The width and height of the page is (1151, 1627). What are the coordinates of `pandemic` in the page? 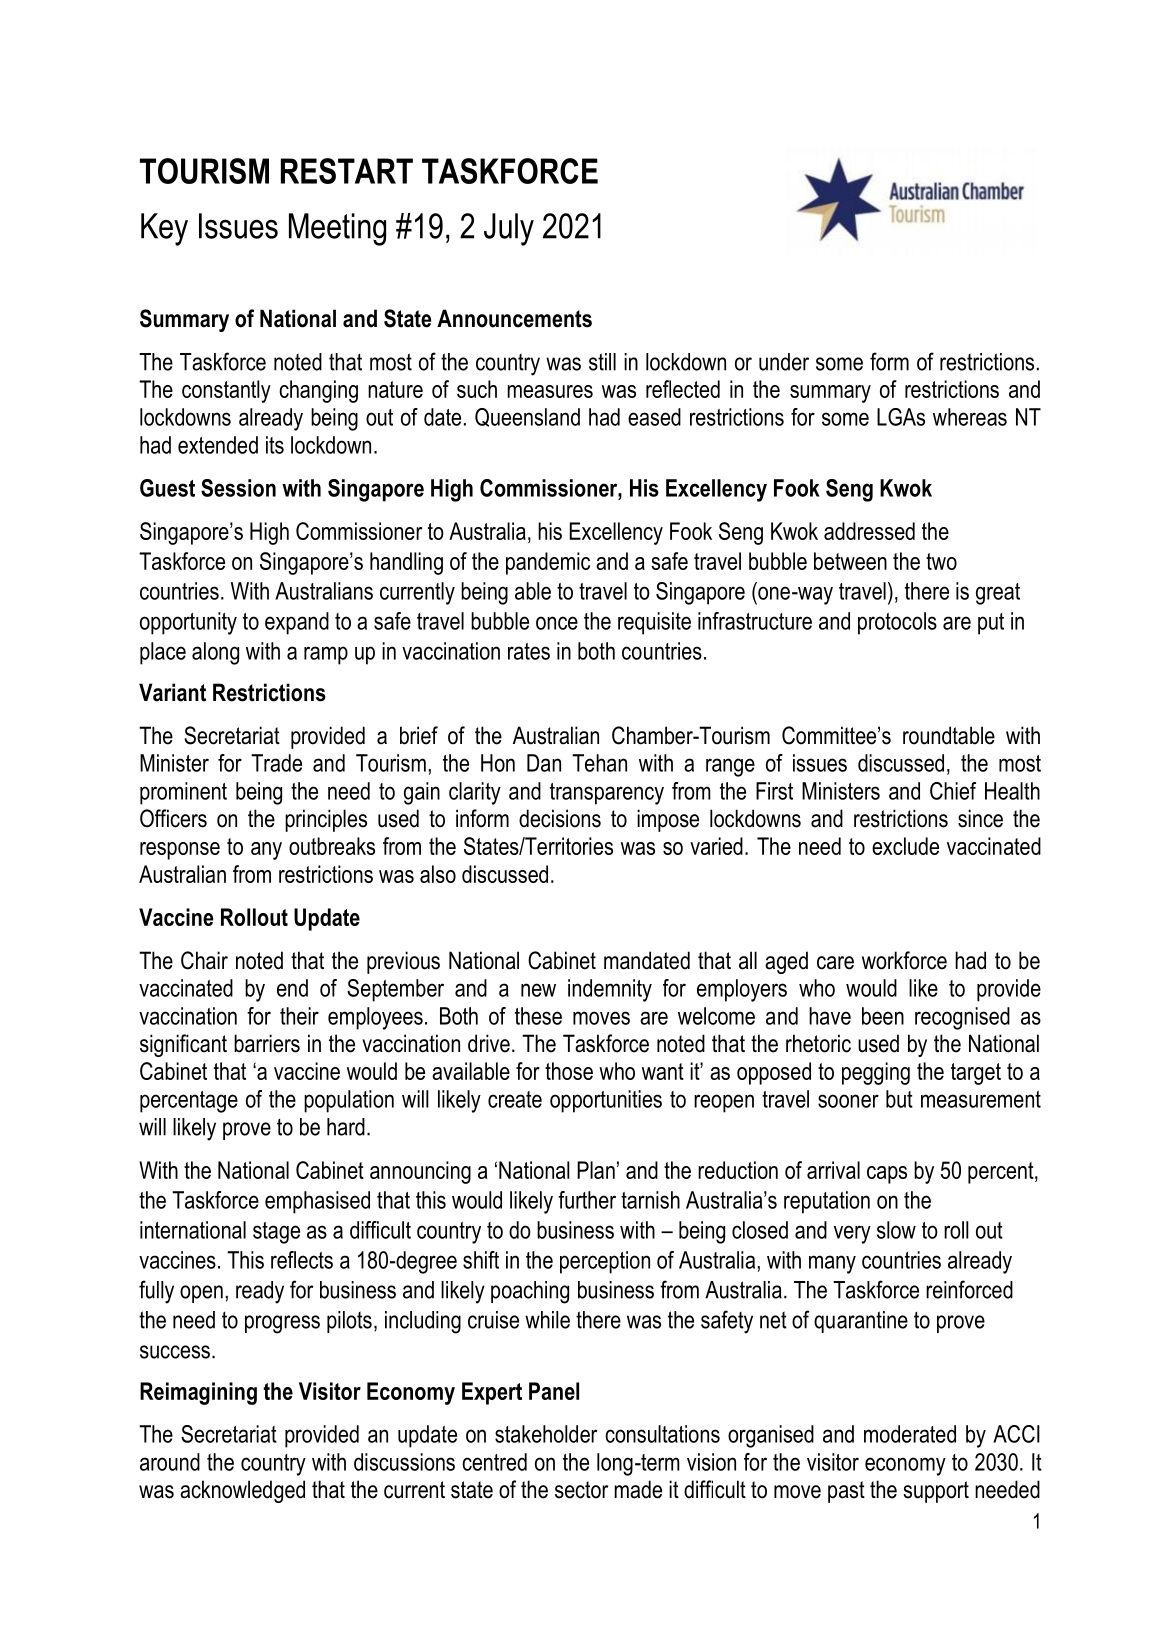 It's located at (548, 563).
